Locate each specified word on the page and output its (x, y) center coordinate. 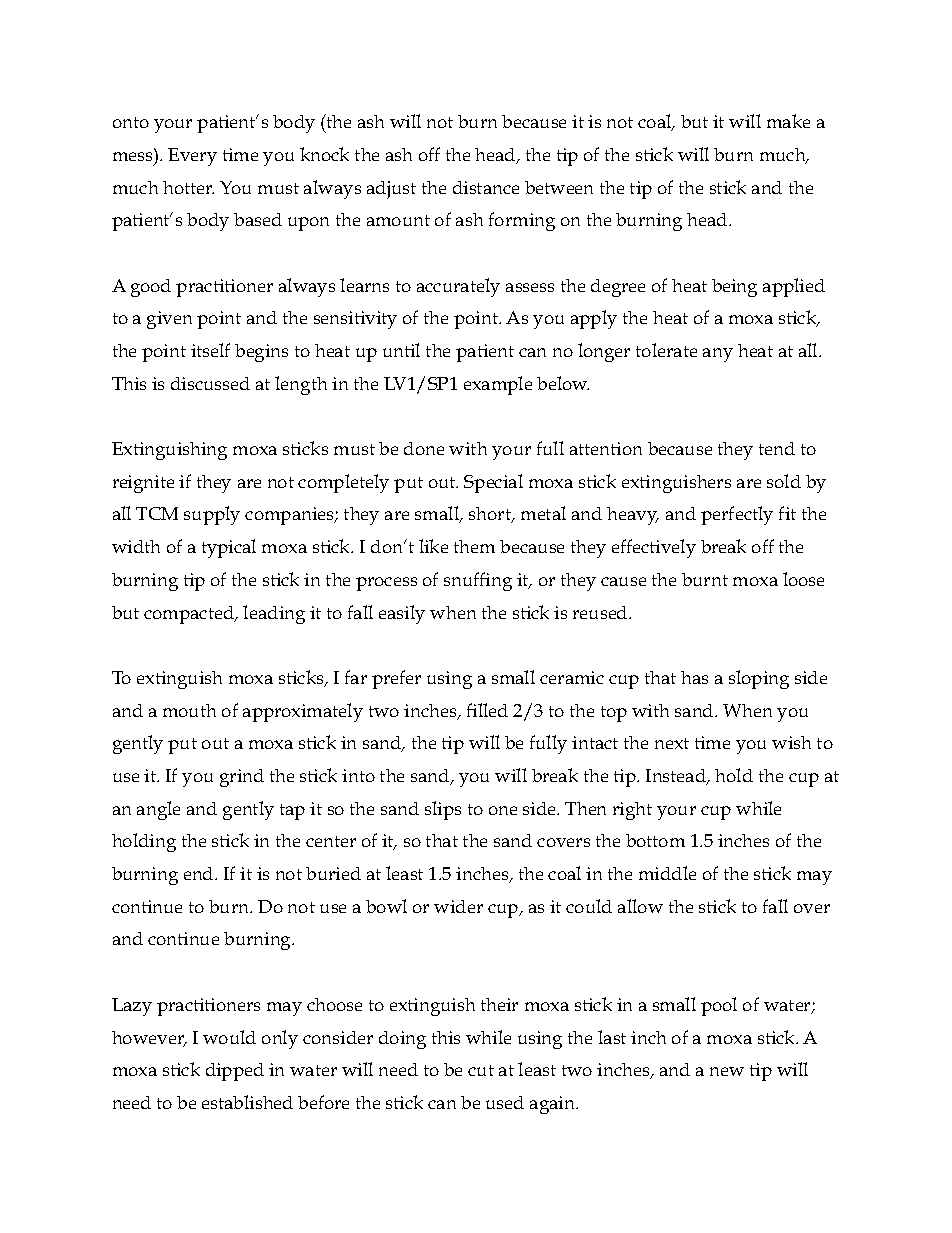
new (727, 1071)
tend (777, 448)
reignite (143, 484)
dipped (235, 1072)
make (788, 121)
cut (481, 1070)
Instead (677, 777)
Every (192, 157)
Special (493, 483)
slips (443, 810)
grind (242, 778)
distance (486, 187)
